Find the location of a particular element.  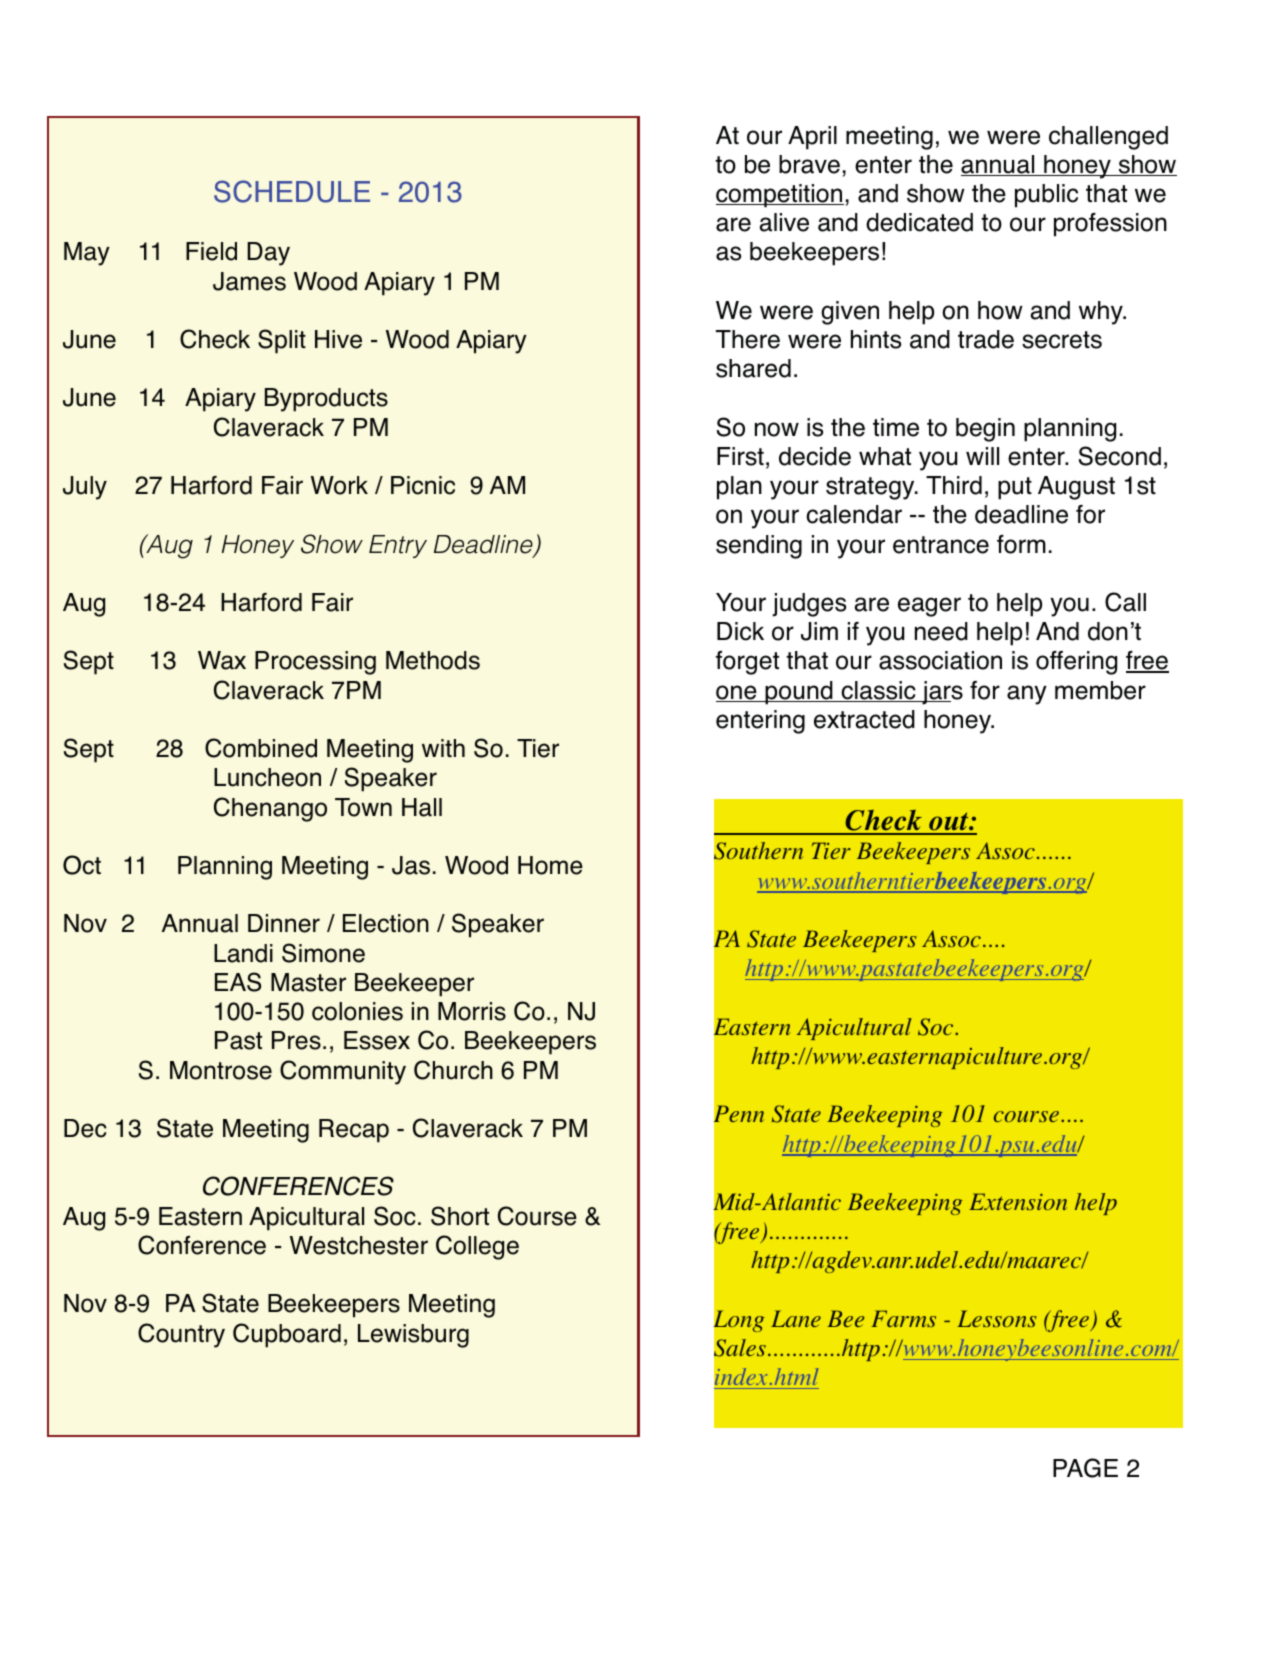

Combined is located at coordinates (261, 748).
